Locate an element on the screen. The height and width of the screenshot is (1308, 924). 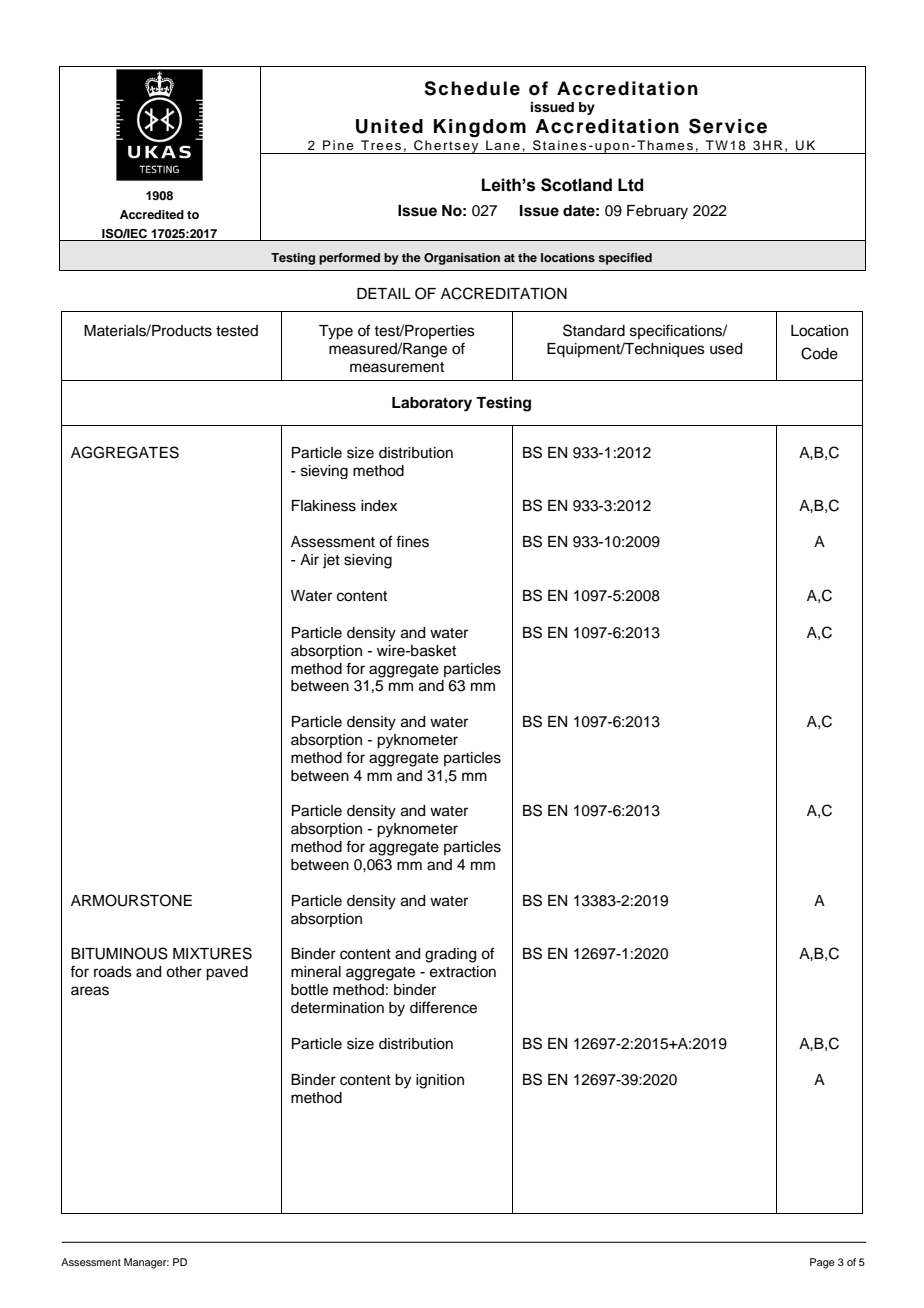
fines is located at coordinates (412, 541).
